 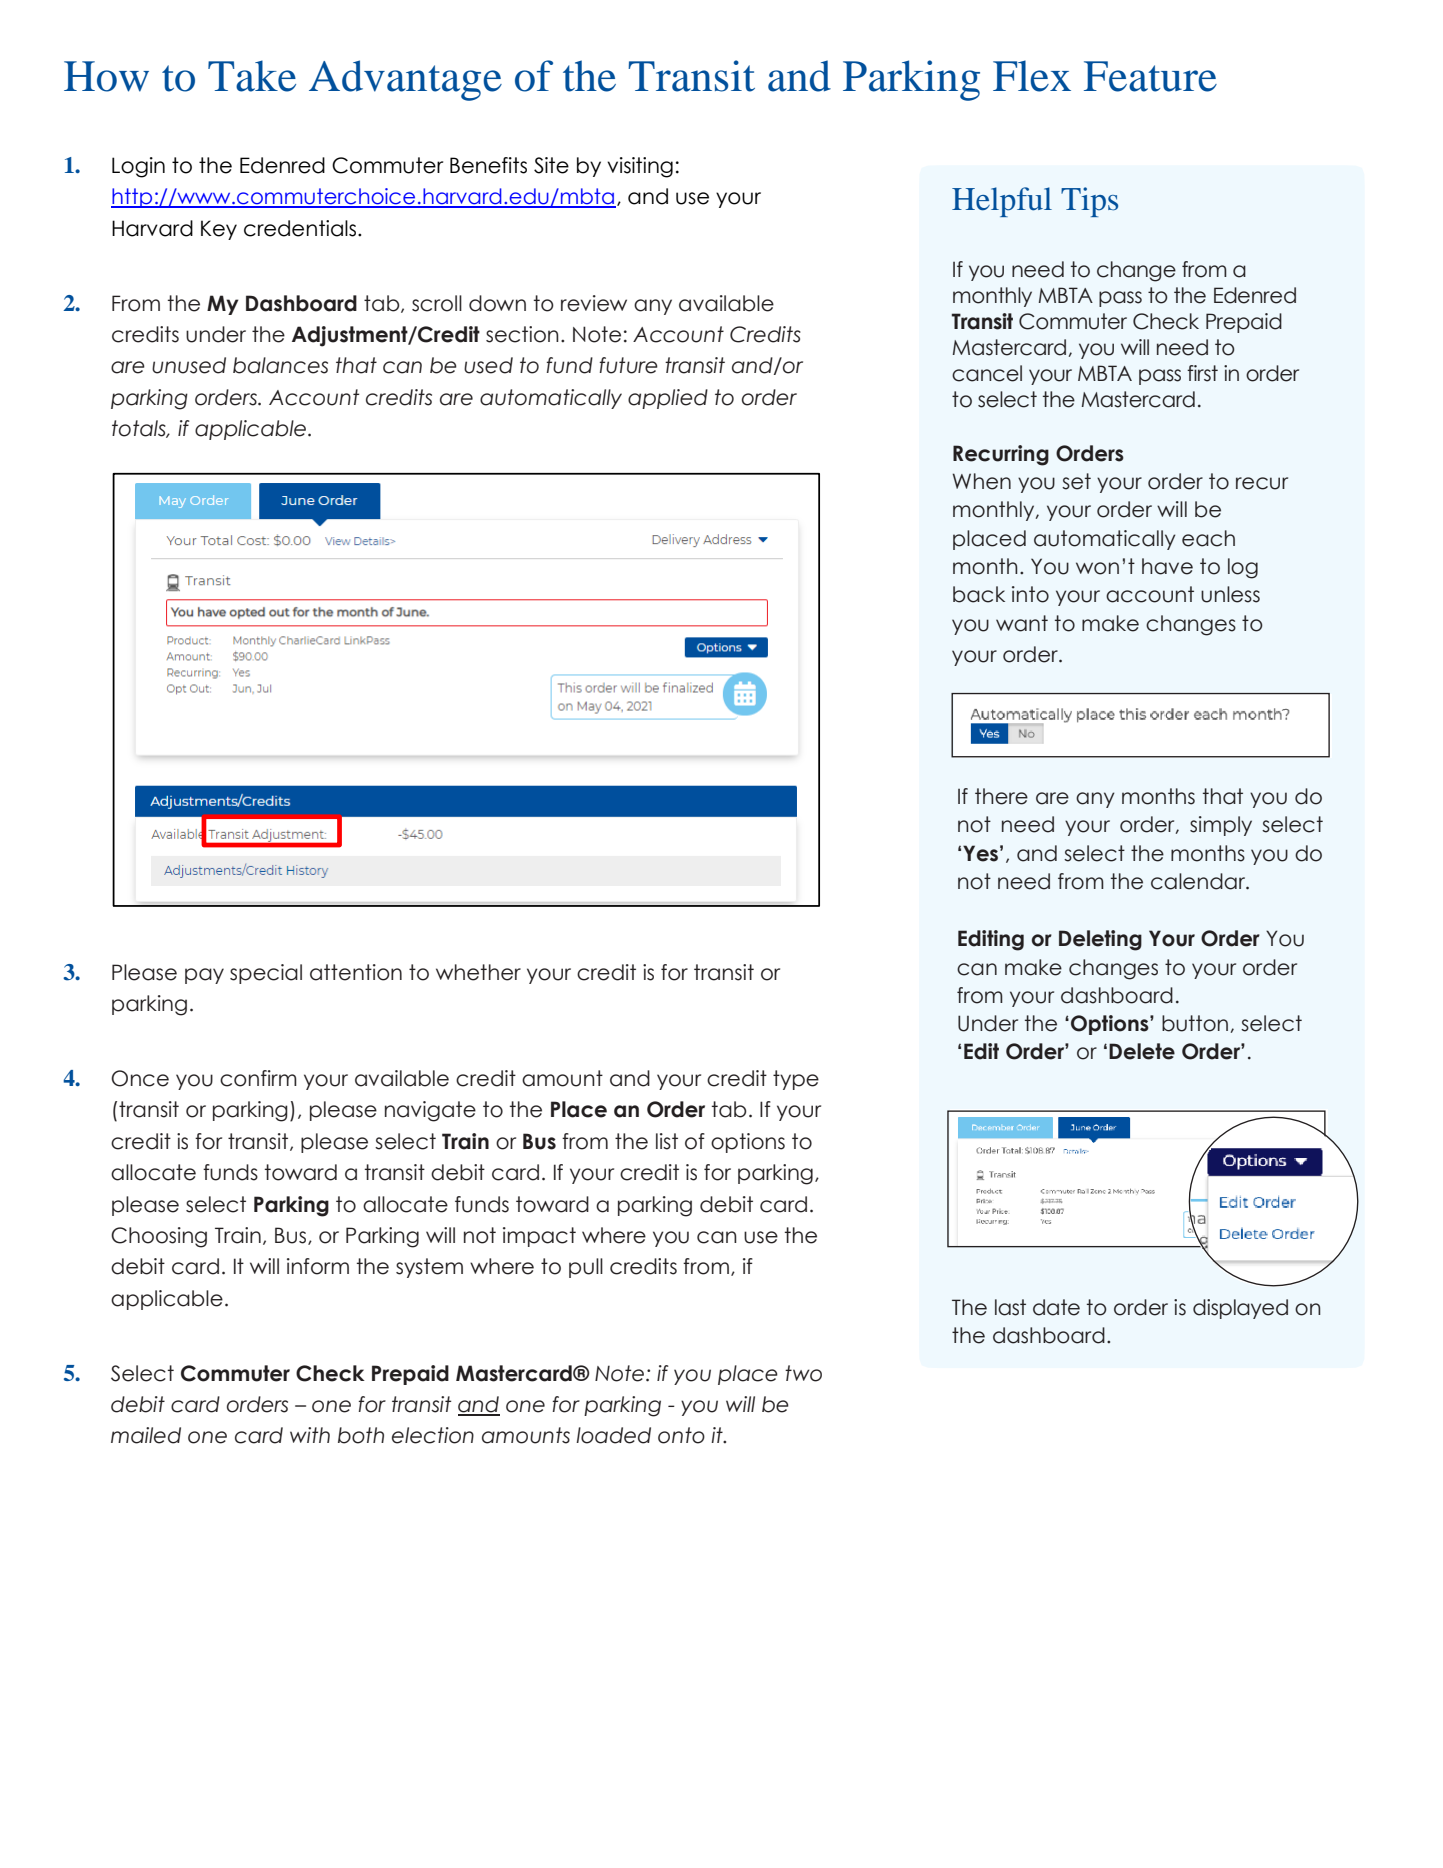 What do you see at coordinates (1150, 76) in the image?
I see `Feature` at bounding box center [1150, 76].
